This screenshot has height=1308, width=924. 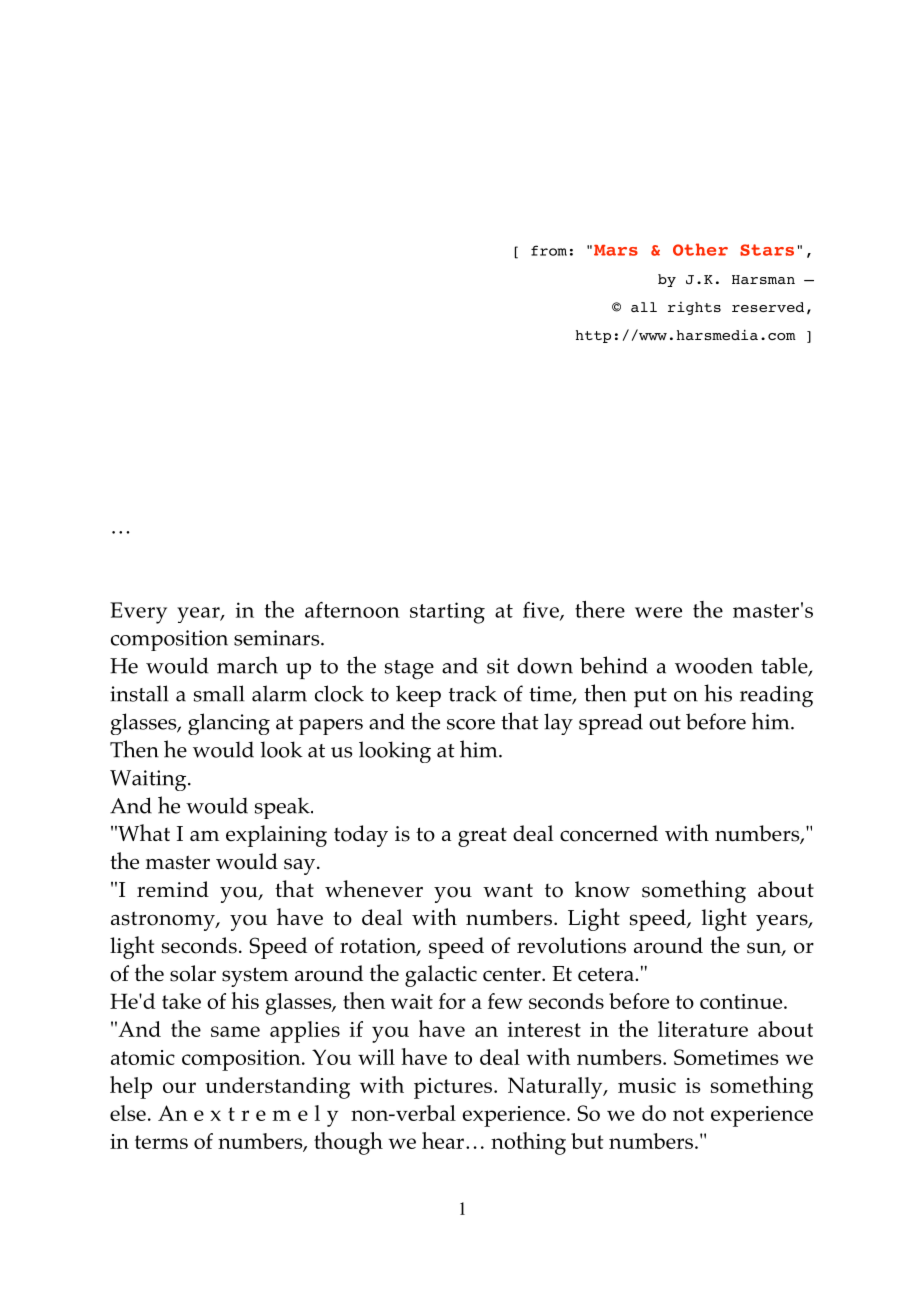 What do you see at coordinates (549, 250) in the screenshot?
I see `from` at bounding box center [549, 250].
